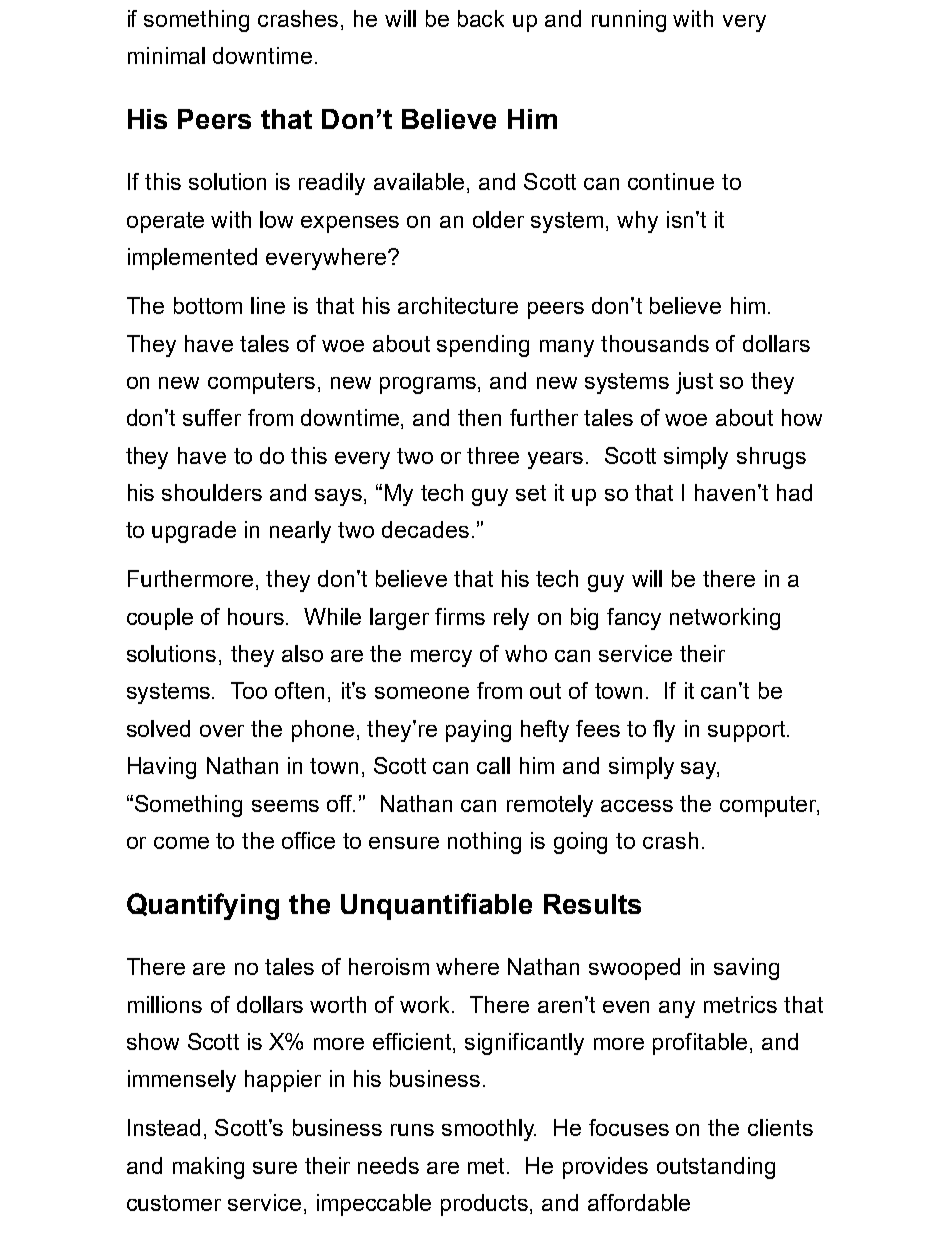  What do you see at coordinates (481, 18) in the screenshot?
I see `back` at bounding box center [481, 18].
